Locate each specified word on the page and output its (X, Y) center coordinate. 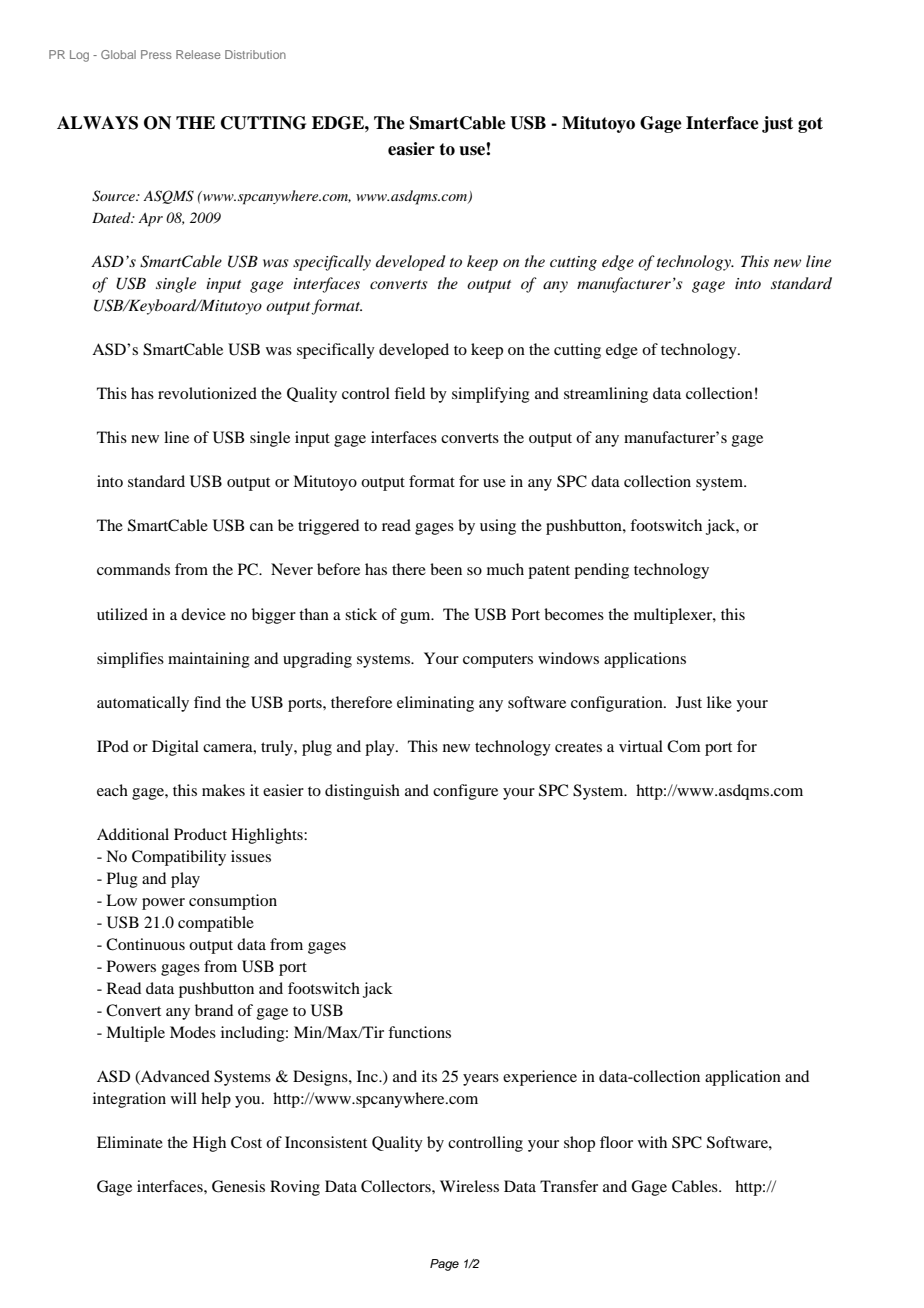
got (810, 125)
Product (200, 834)
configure (465, 792)
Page (444, 1265)
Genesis (238, 1186)
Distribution (255, 54)
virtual (641, 746)
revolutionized (207, 393)
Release (198, 54)
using (498, 527)
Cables (696, 1186)
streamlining (606, 395)
